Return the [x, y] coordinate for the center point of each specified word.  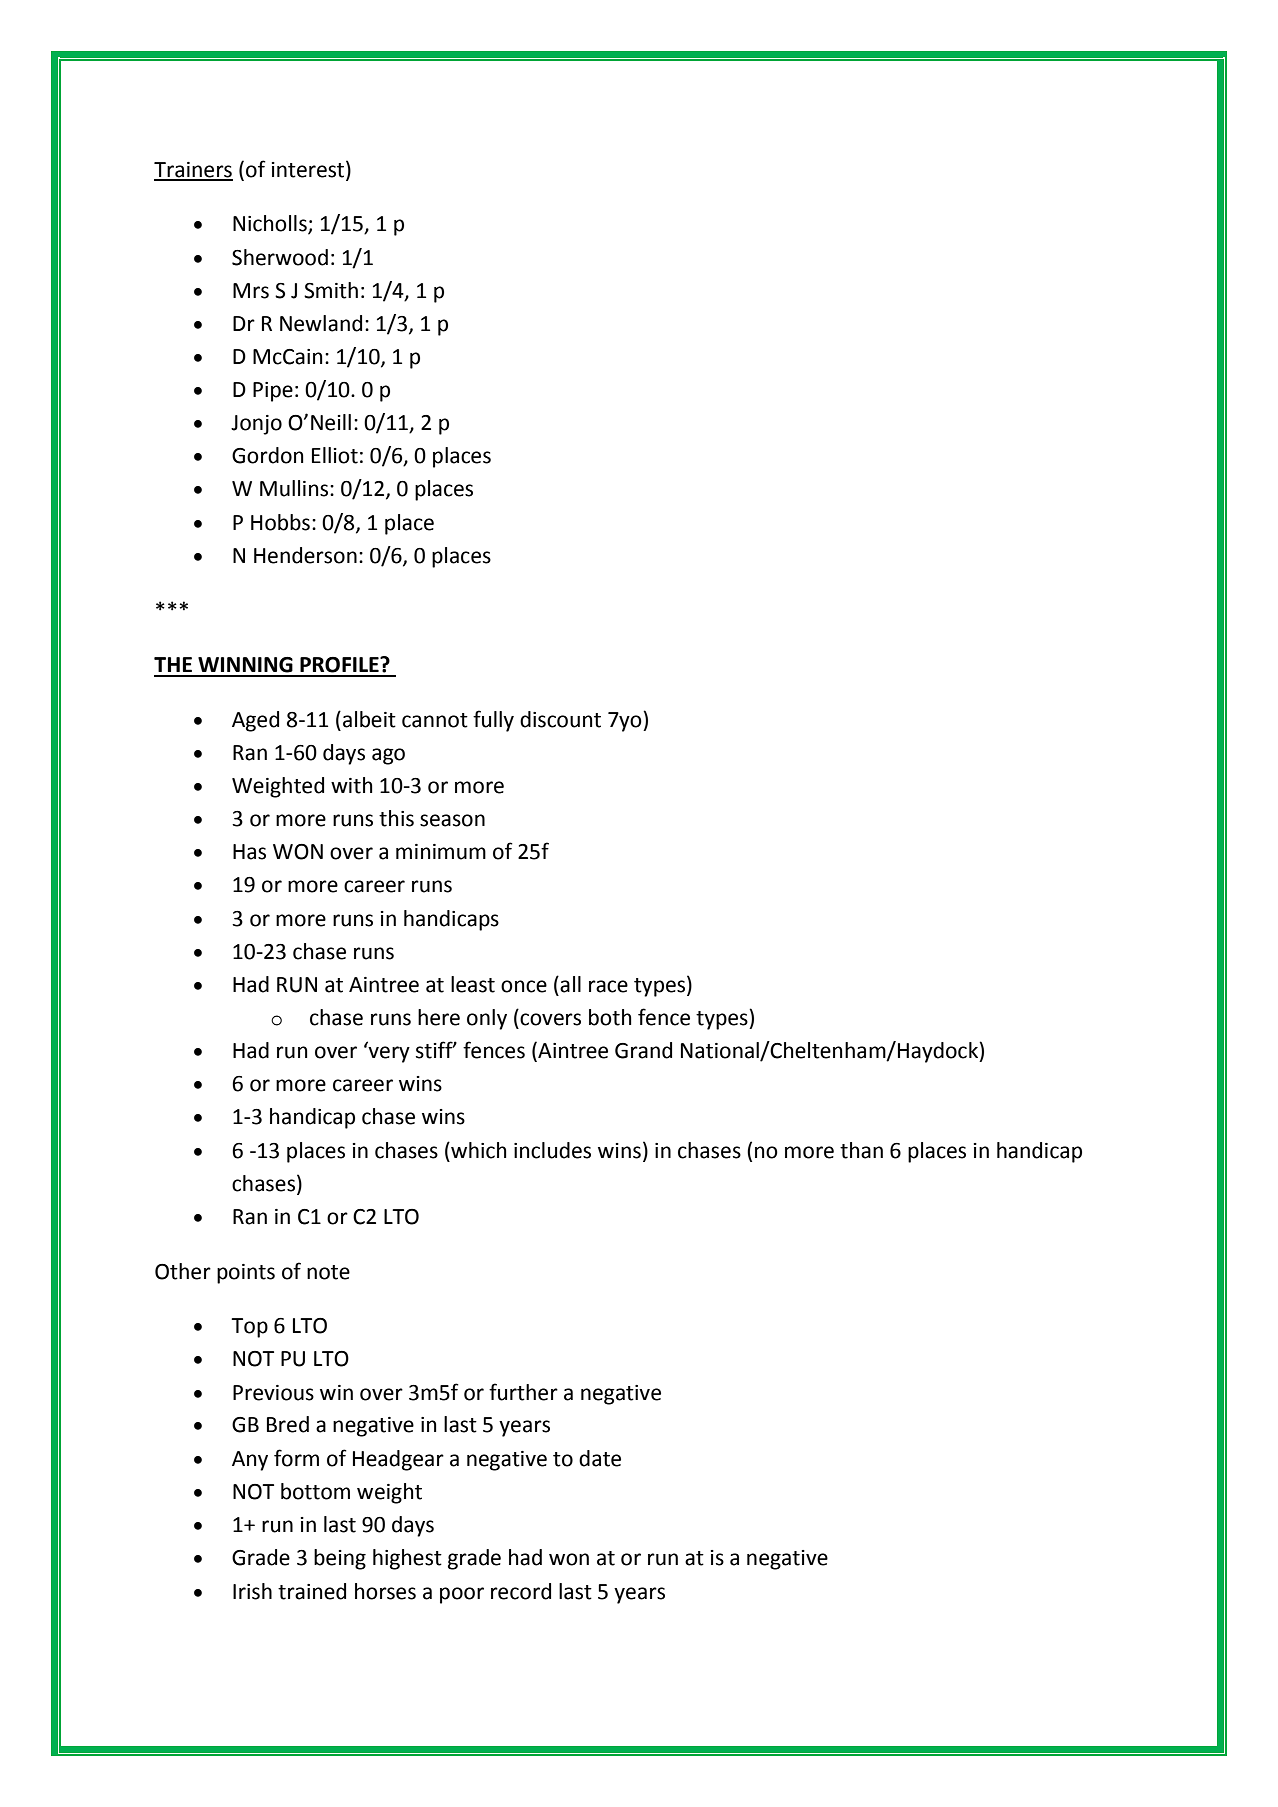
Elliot [335, 455]
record [521, 1591]
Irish [252, 1591]
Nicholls [271, 224]
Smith [331, 290]
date [600, 1458]
